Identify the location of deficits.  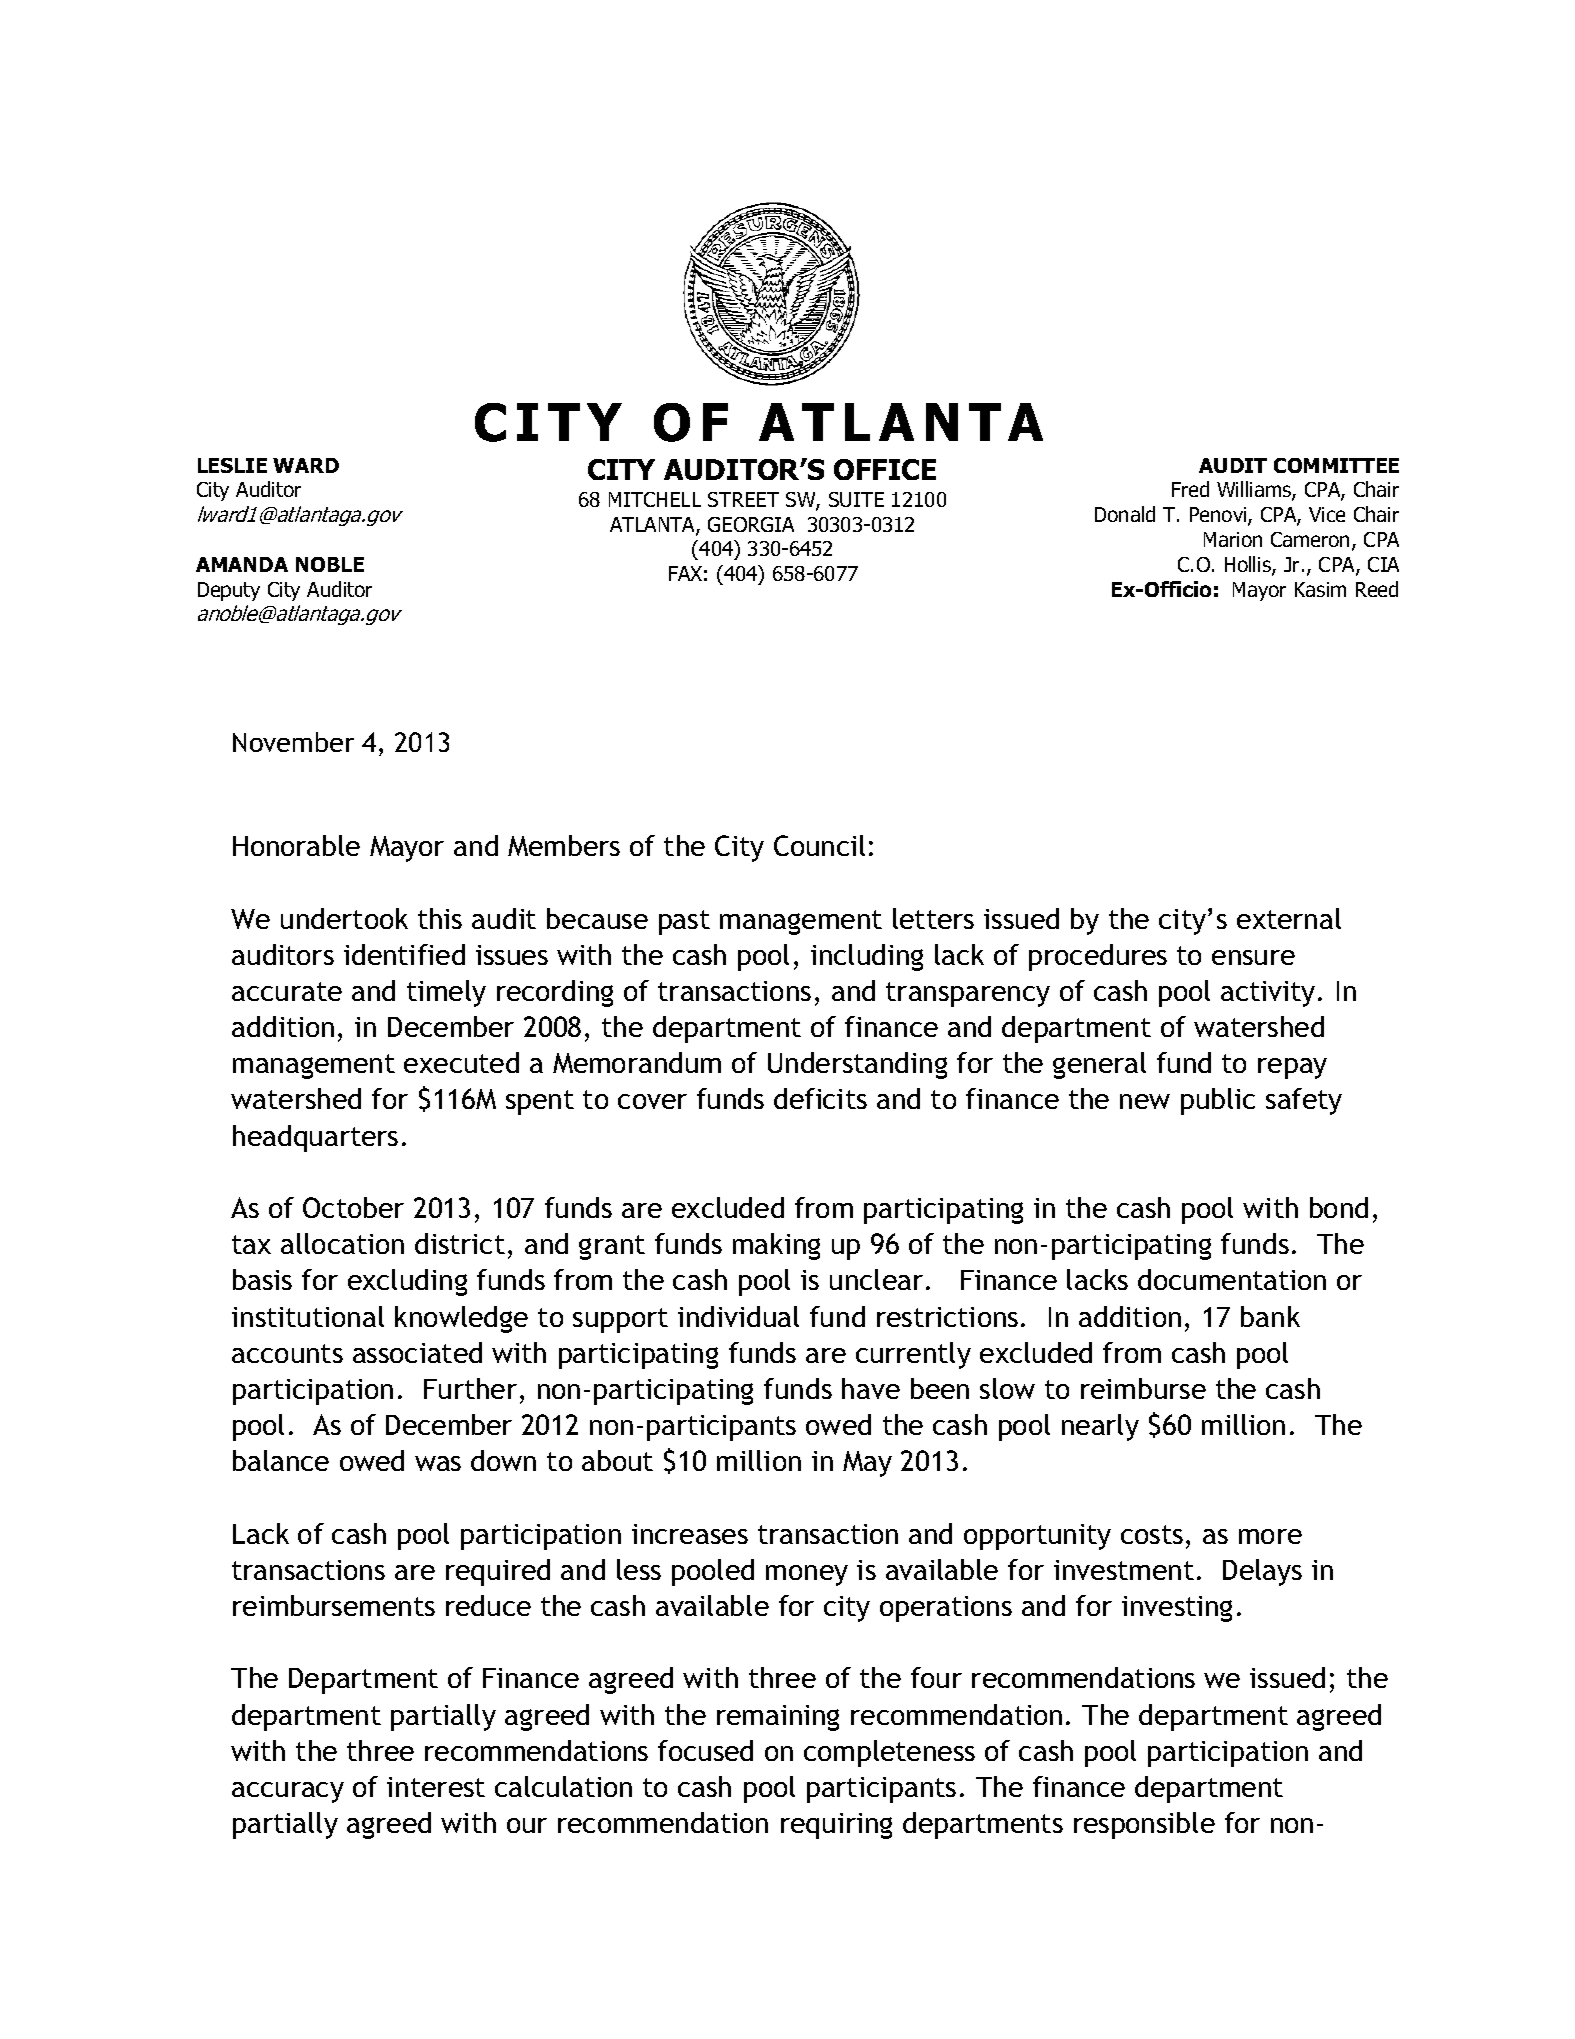
(820, 1098).
